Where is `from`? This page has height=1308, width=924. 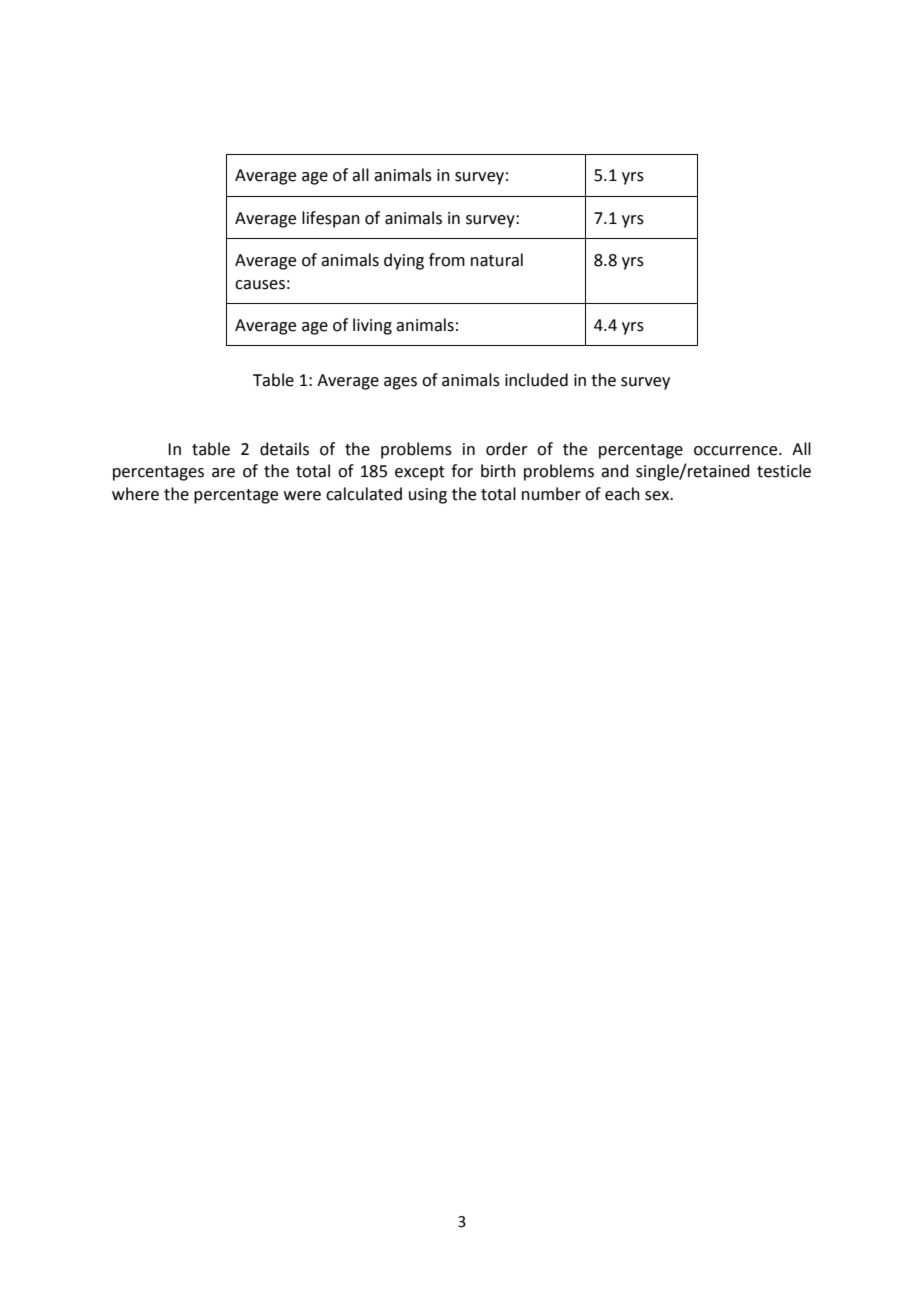
from is located at coordinates (447, 260).
